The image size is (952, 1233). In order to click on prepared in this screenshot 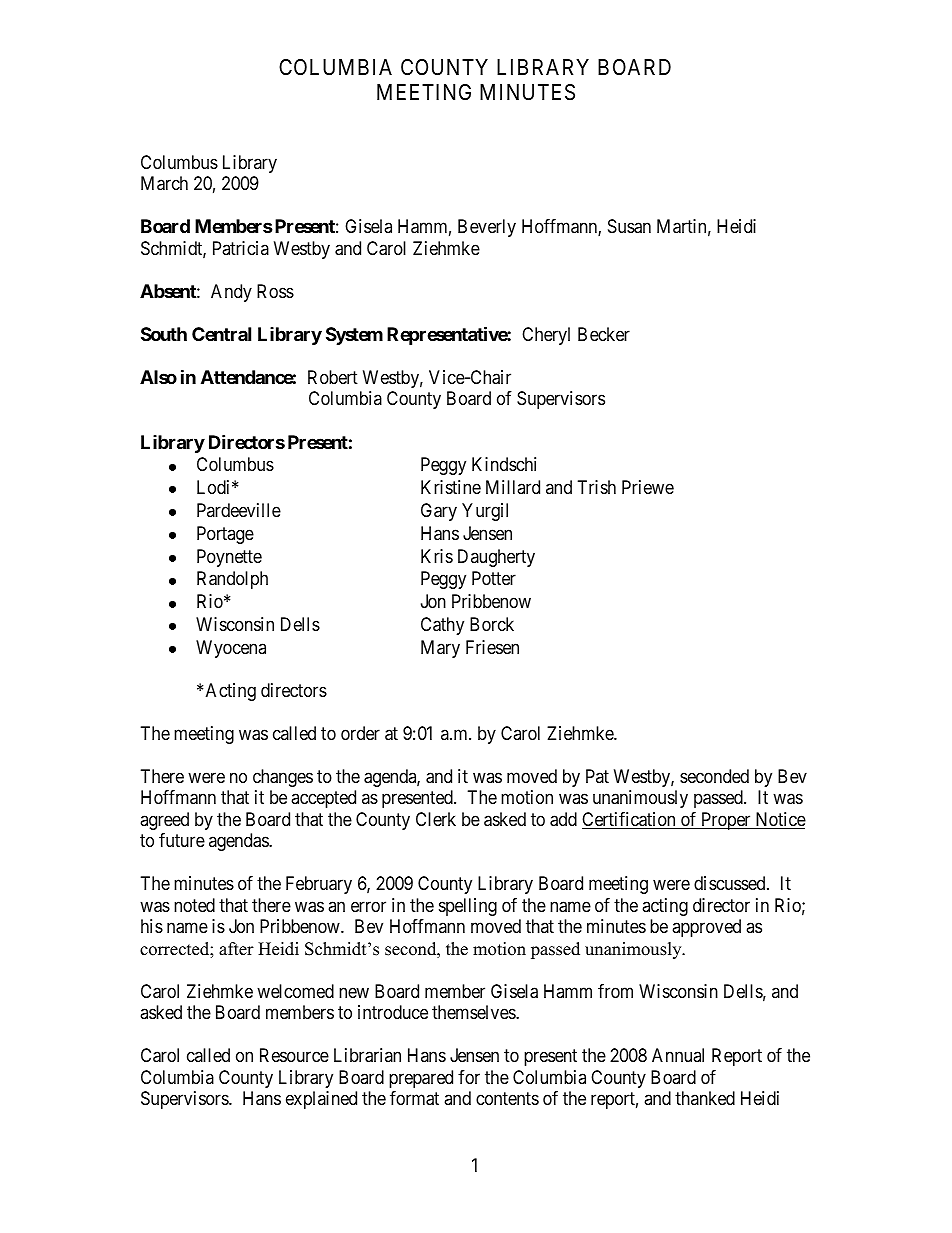, I will do `click(421, 1079)`.
